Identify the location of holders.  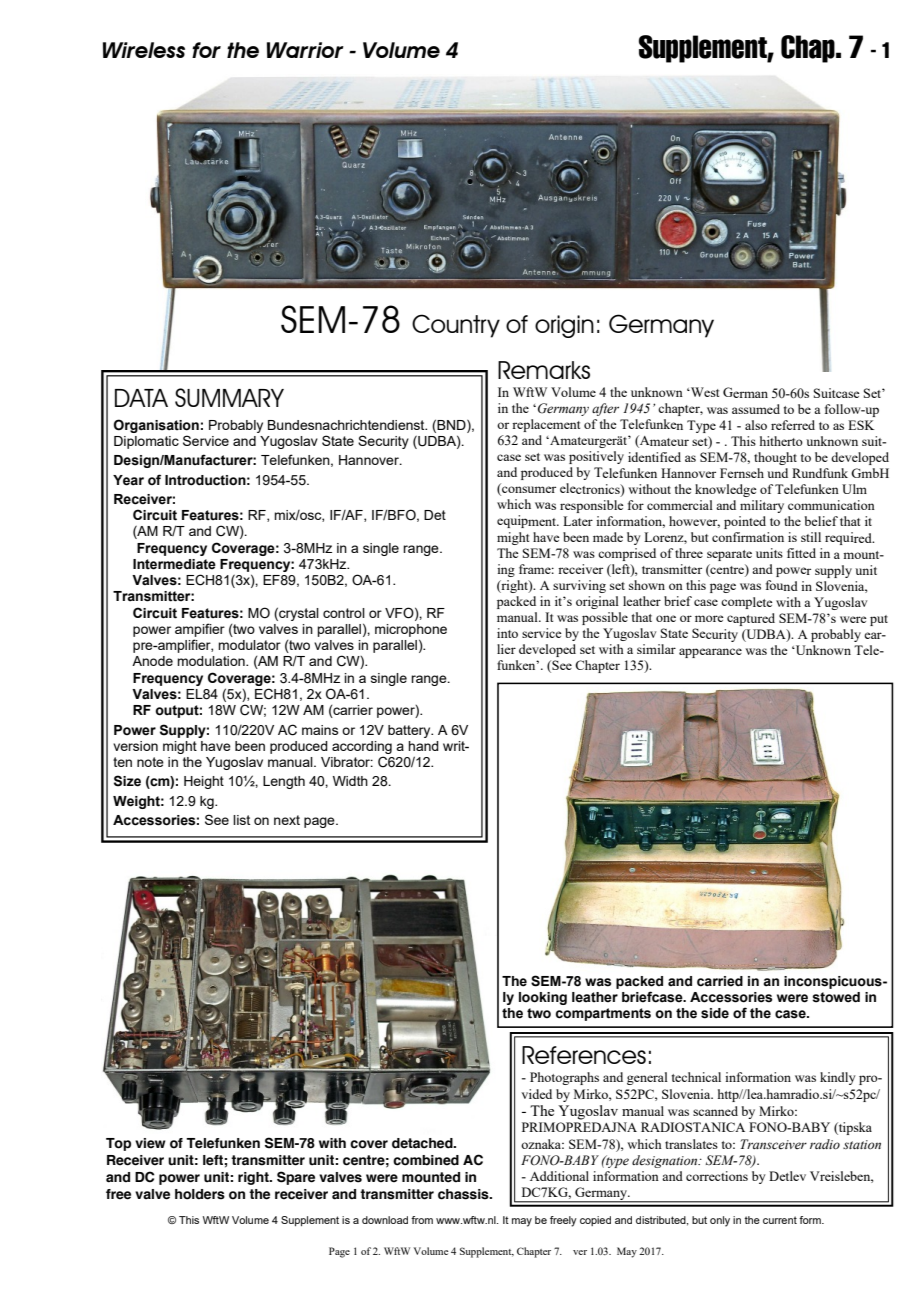
(200, 1194).
